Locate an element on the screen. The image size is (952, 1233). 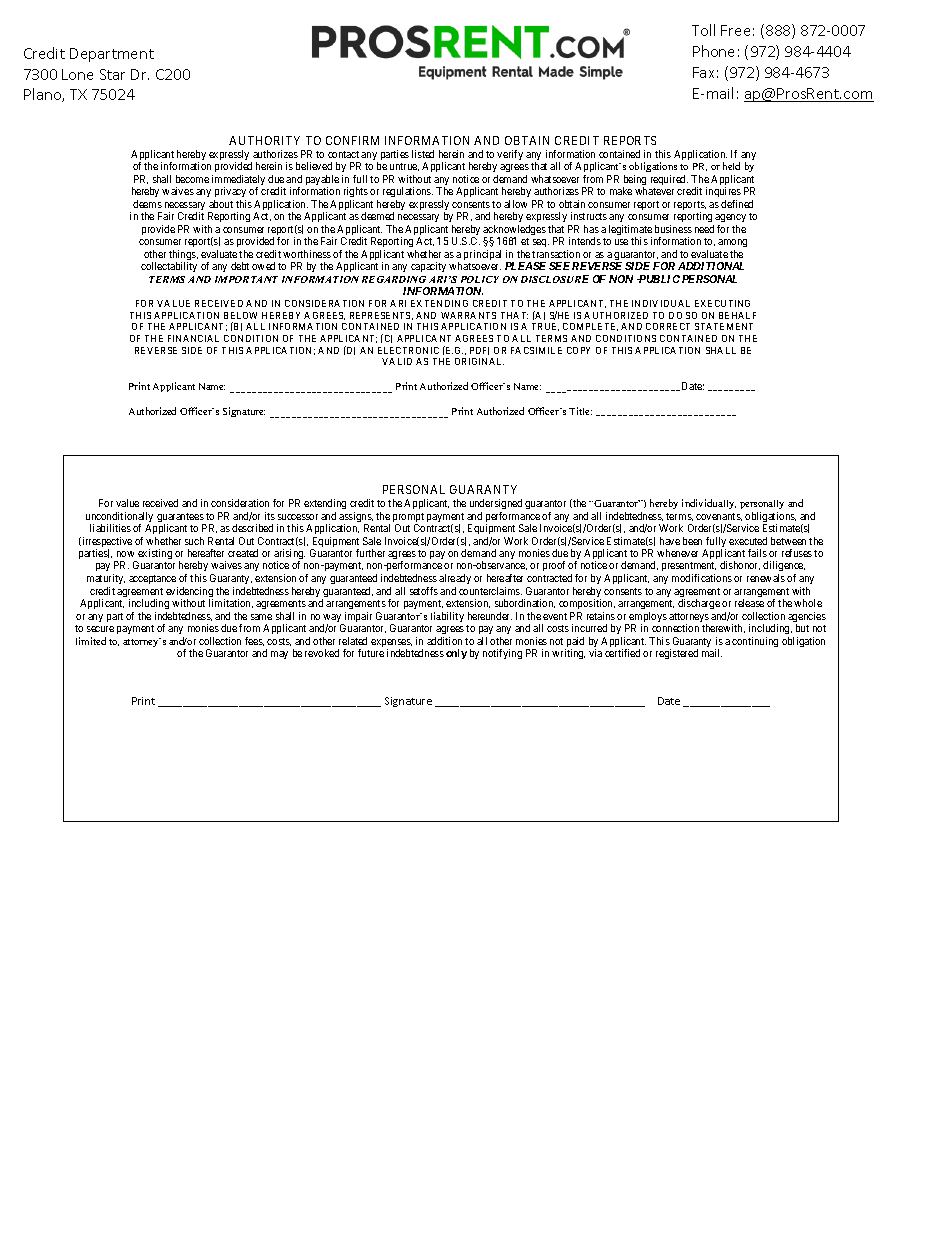
STATEMENT is located at coordinates (724, 326).
